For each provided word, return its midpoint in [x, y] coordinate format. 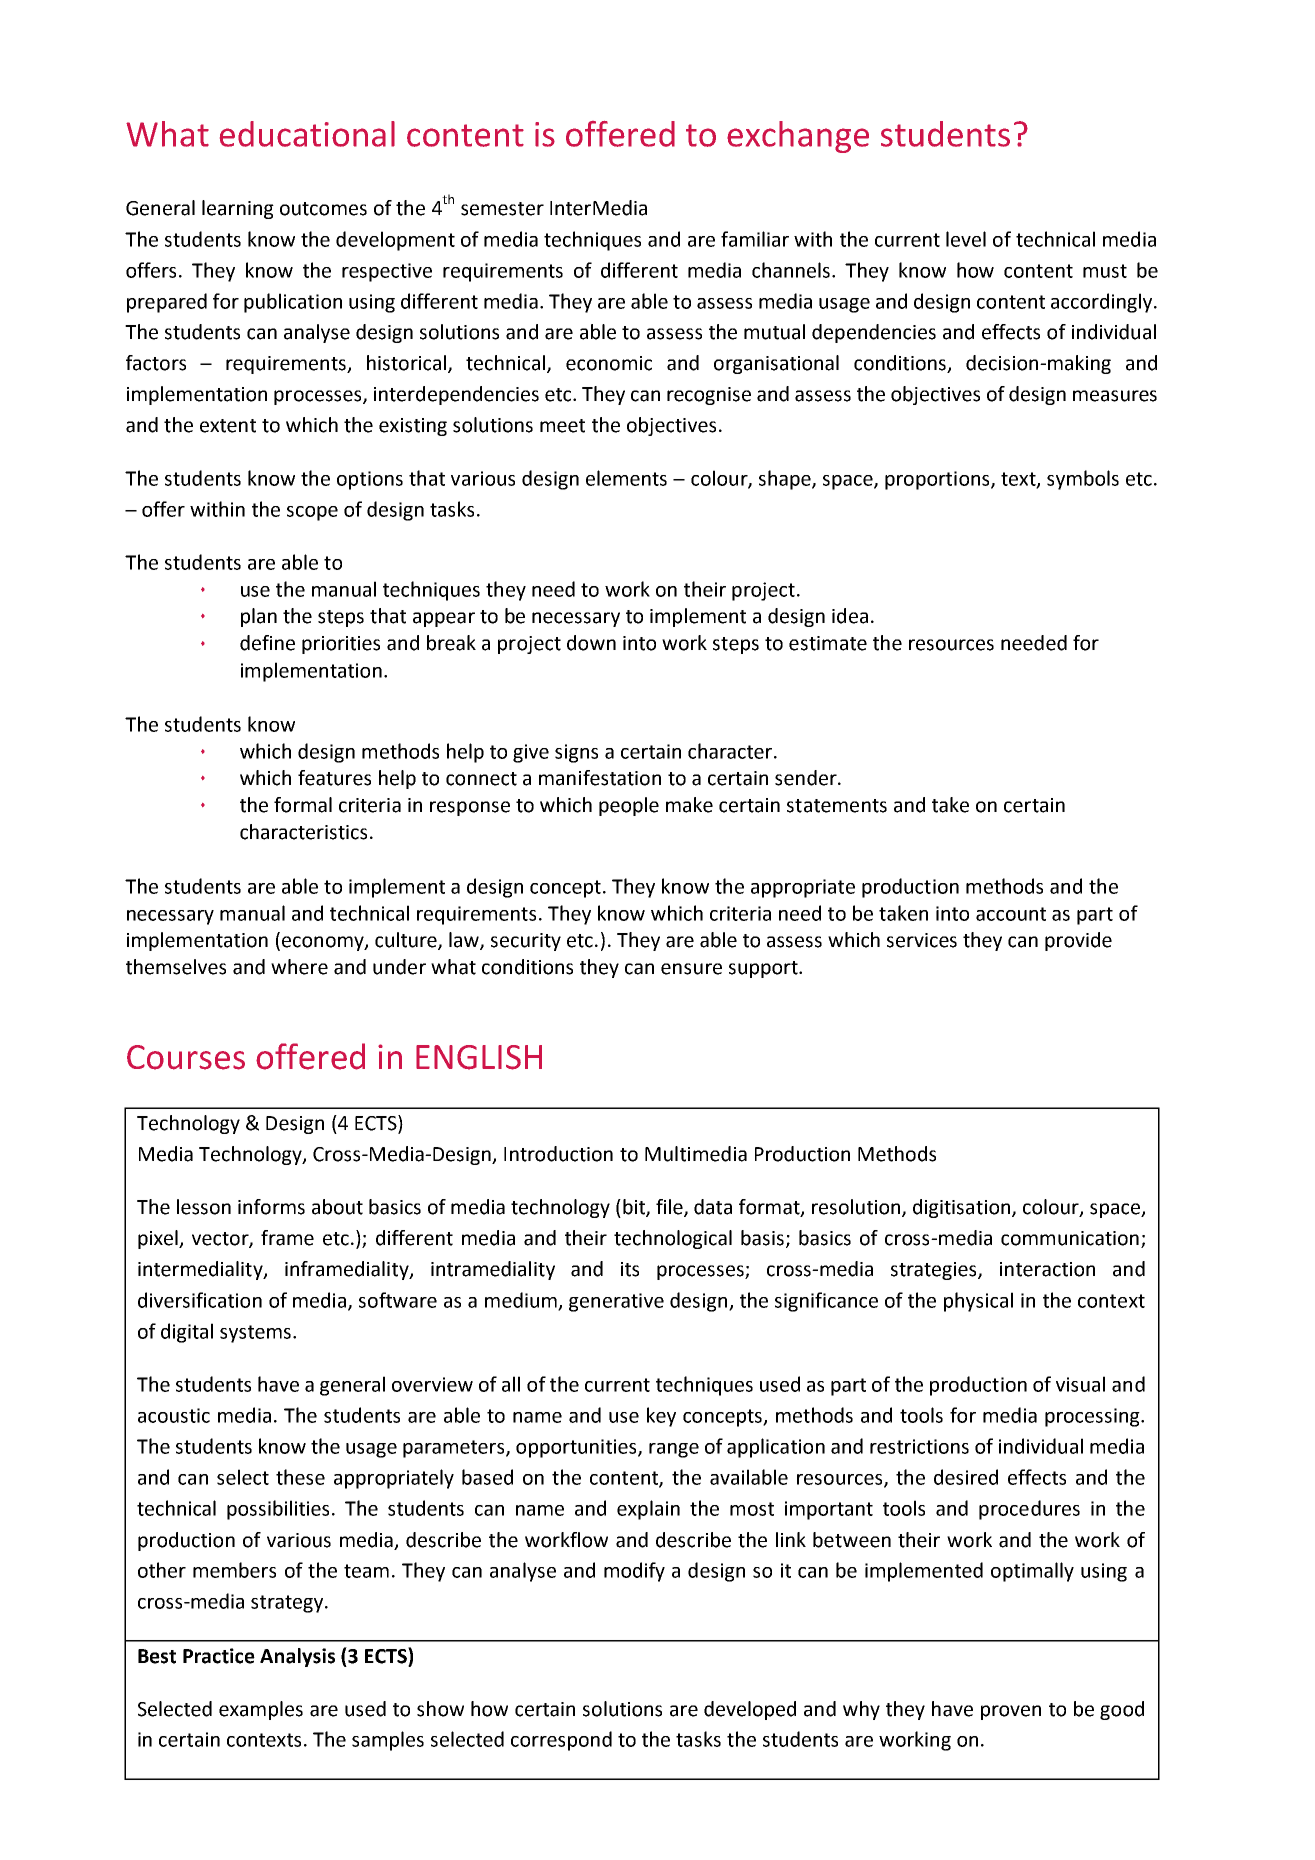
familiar [755, 239]
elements [626, 478]
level [966, 239]
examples [261, 1710]
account [1011, 914]
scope [312, 513]
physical [978, 1302]
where [299, 967]
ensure [691, 969]
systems [255, 1334]
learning [238, 209]
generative [616, 1302]
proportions [938, 480]
